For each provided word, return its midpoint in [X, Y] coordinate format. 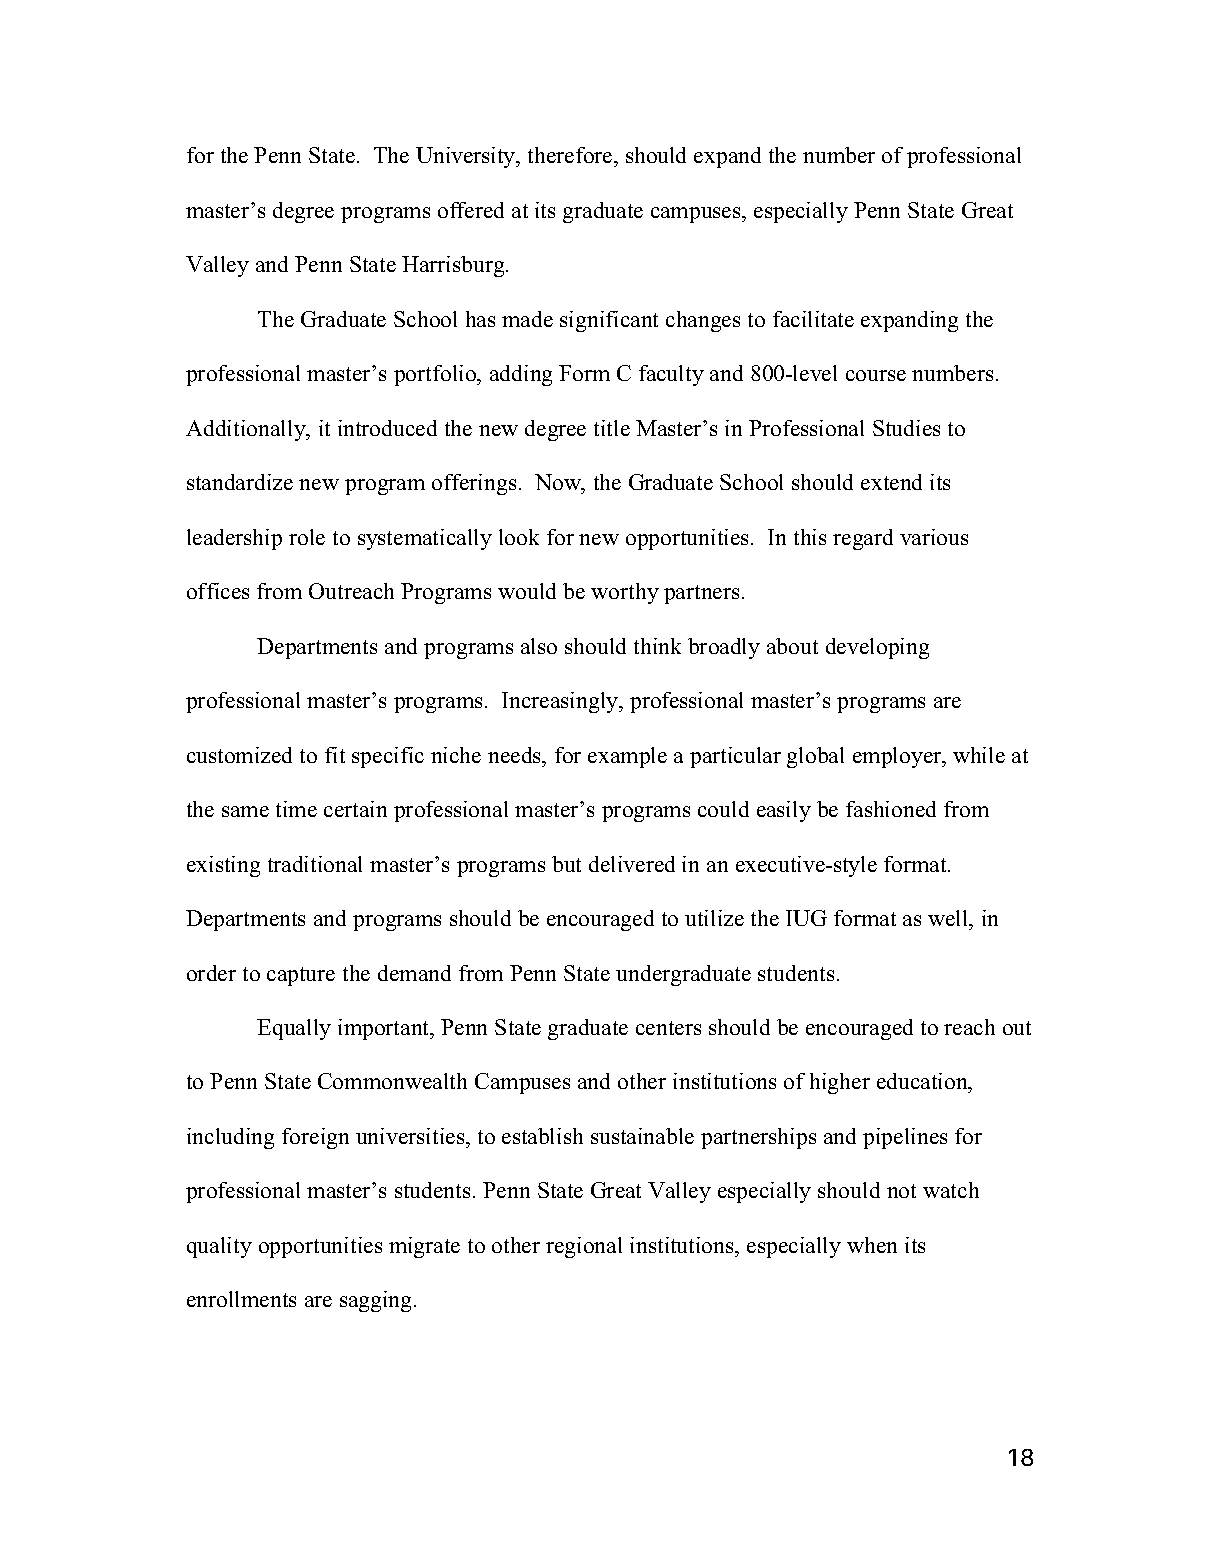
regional [584, 1247]
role [307, 537]
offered [471, 210]
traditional [315, 864]
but [566, 864]
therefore [571, 157]
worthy [625, 593]
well [949, 918]
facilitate [813, 319]
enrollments [241, 1299]
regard [863, 539]
